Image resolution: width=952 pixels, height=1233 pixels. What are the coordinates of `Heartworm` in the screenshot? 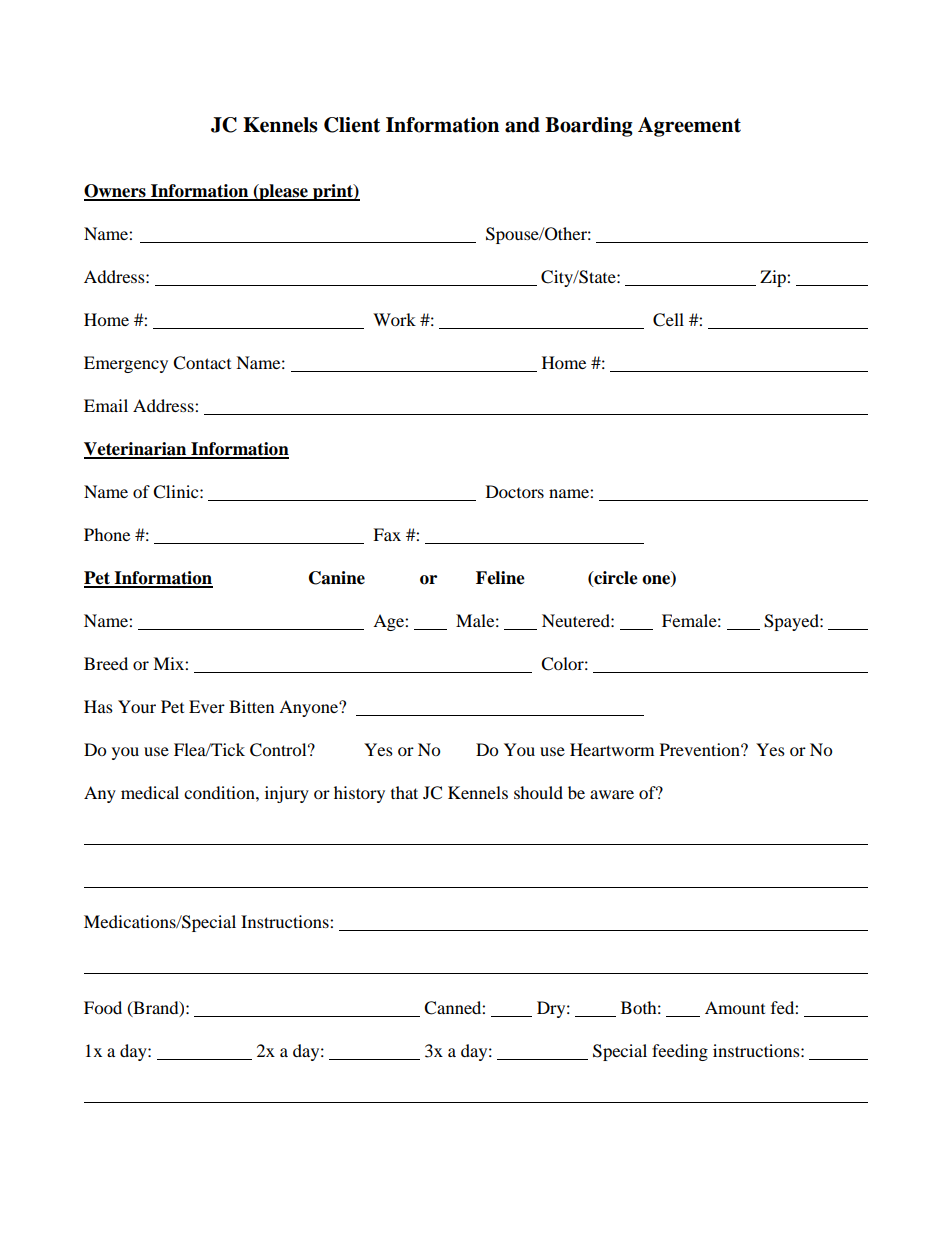 It's located at (612, 749).
